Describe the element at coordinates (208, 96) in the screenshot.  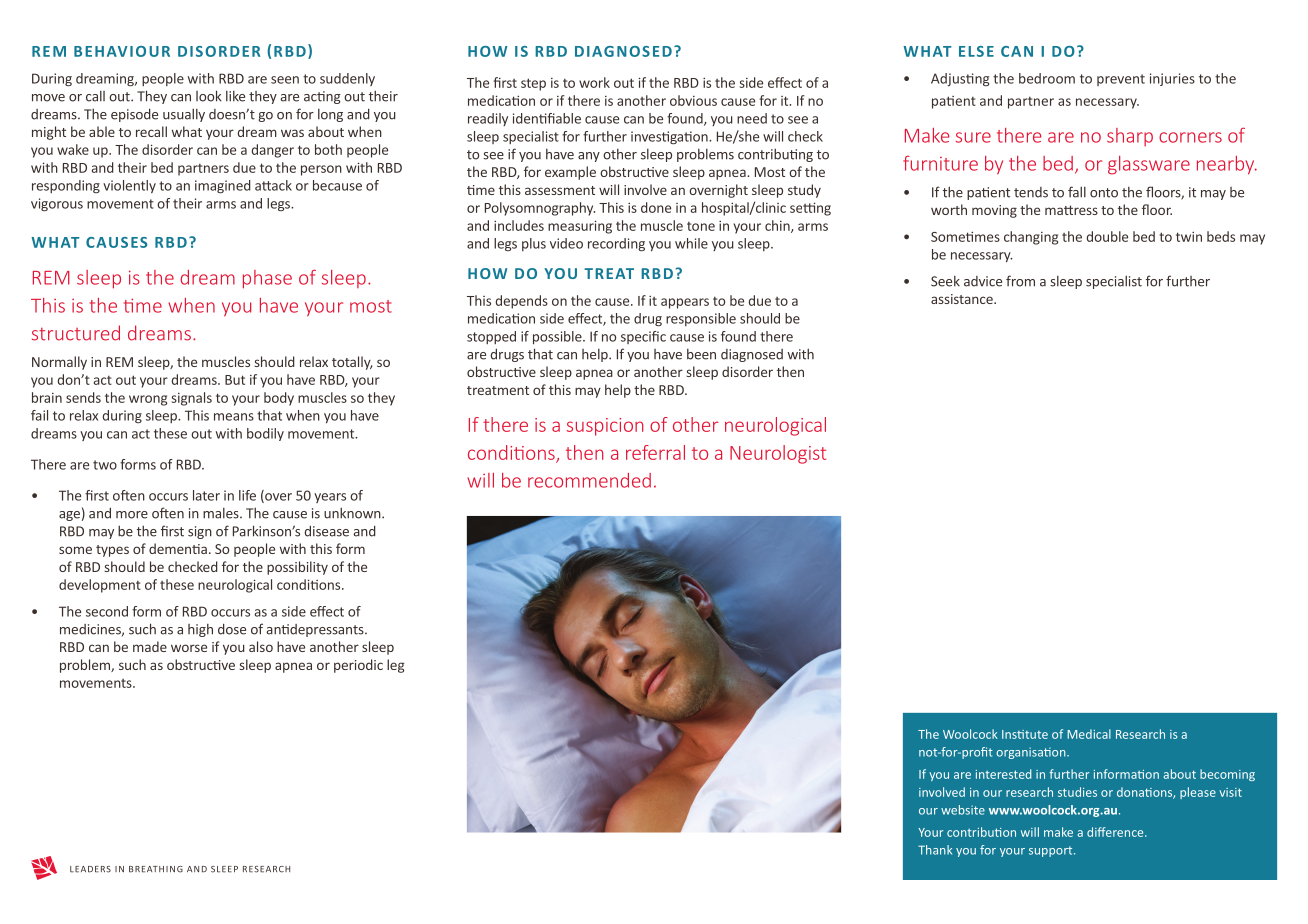
I see `look` at that location.
